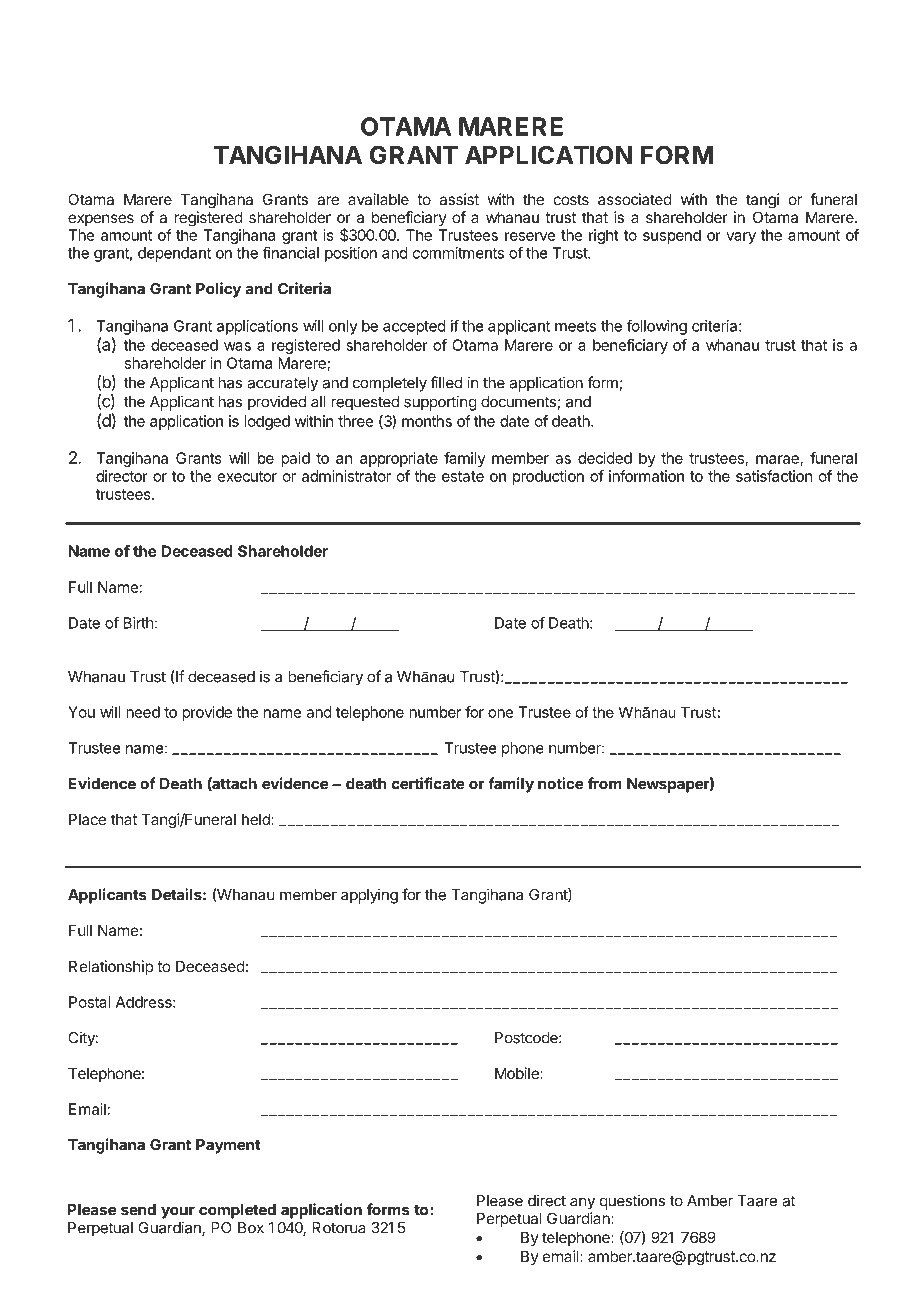 The height and width of the document is (1308, 924). What do you see at coordinates (672, 236) in the document?
I see `suspend` at bounding box center [672, 236].
